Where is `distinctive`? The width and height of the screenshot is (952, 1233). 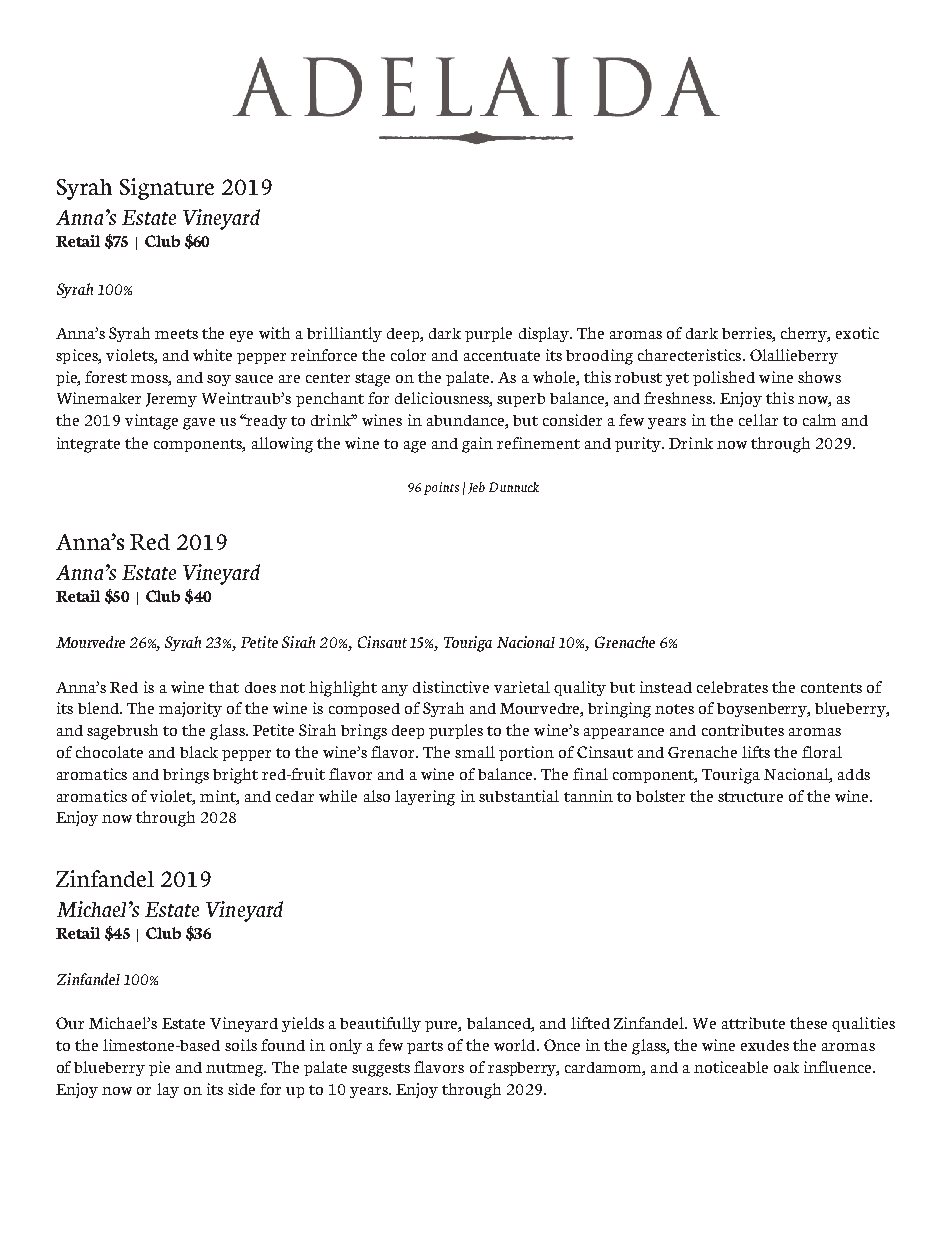 distinctive is located at coordinates (451, 687).
